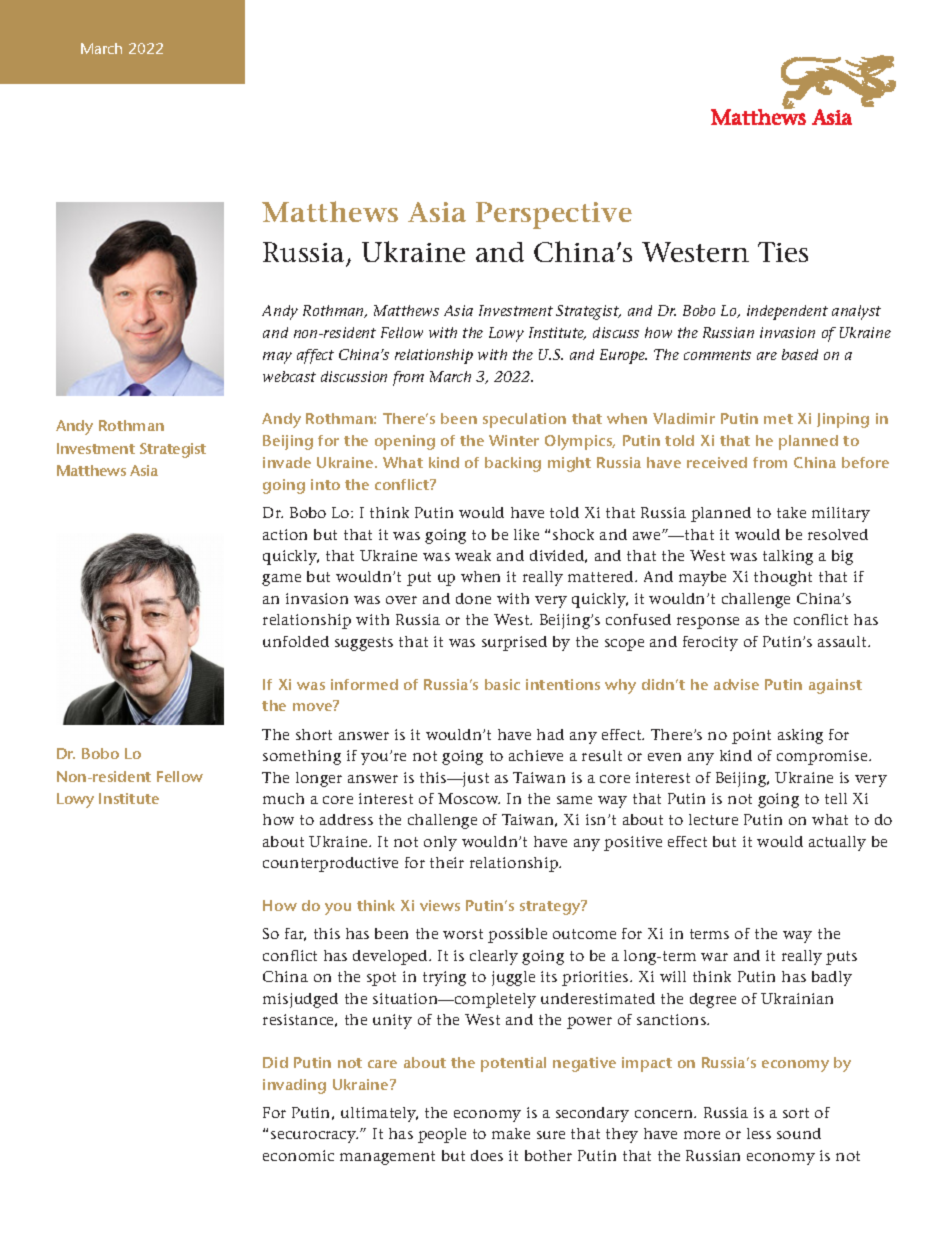 This page has width=952, height=1233. Describe the element at coordinates (787, 312) in the page. I see `independent` at that location.
